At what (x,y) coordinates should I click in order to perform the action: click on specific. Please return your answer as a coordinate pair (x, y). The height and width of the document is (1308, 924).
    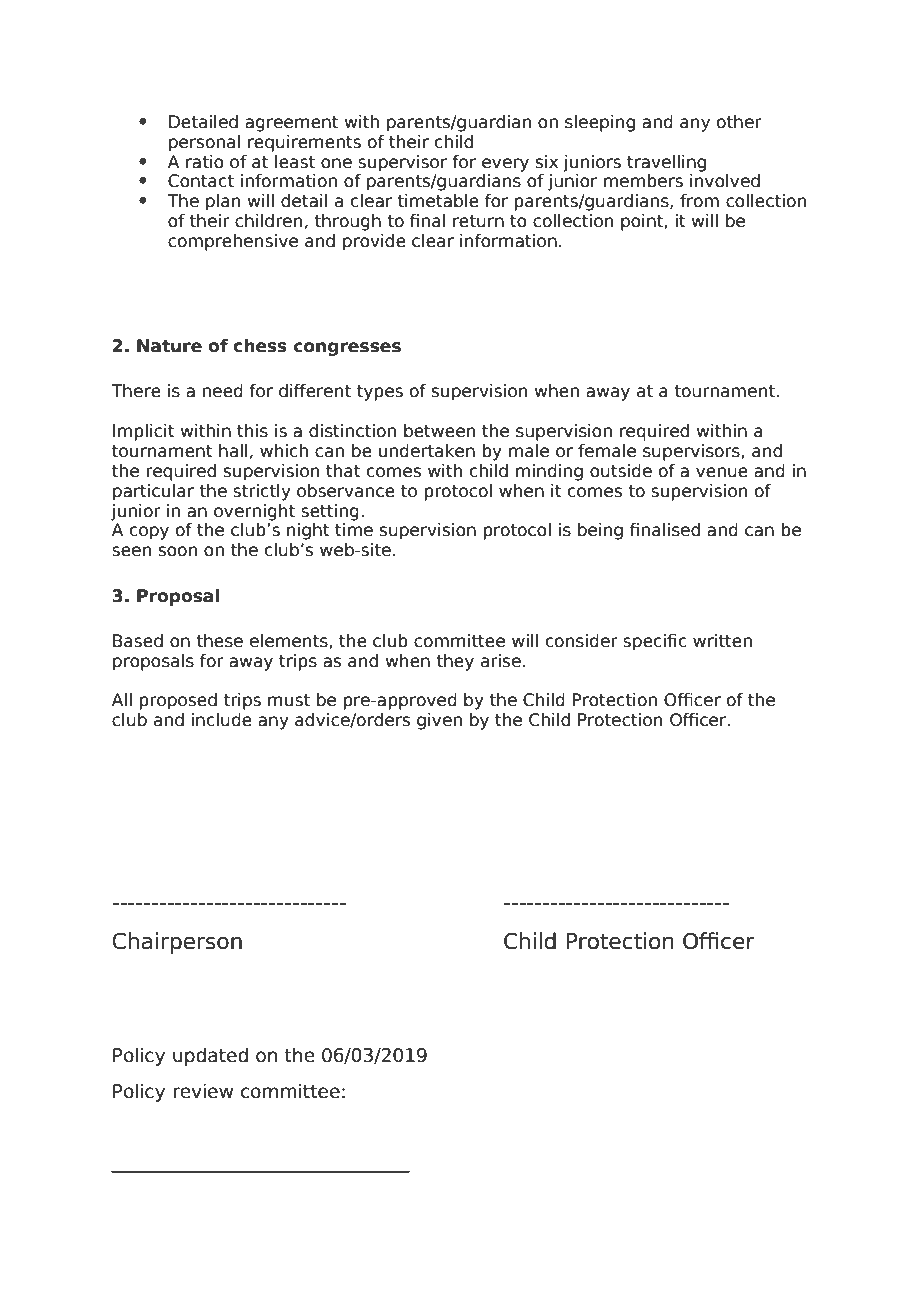
    Looking at the image, I should click on (655, 642).
